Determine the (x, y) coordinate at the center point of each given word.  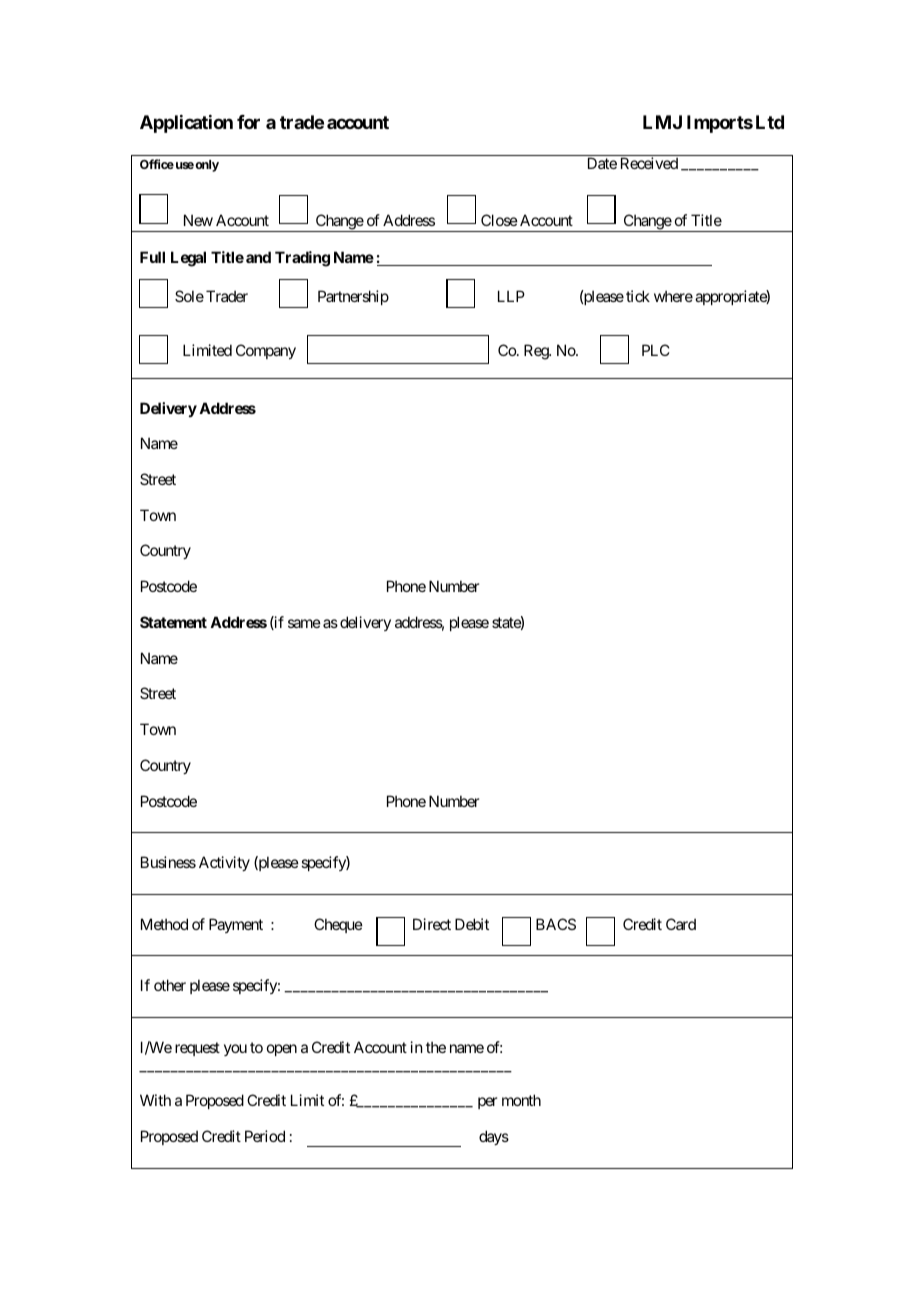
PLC (656, 350)
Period (265, 1136)
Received (649, 163)
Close (499, 220)
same (304, 623)
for (248, 122)
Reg (537, 352)
